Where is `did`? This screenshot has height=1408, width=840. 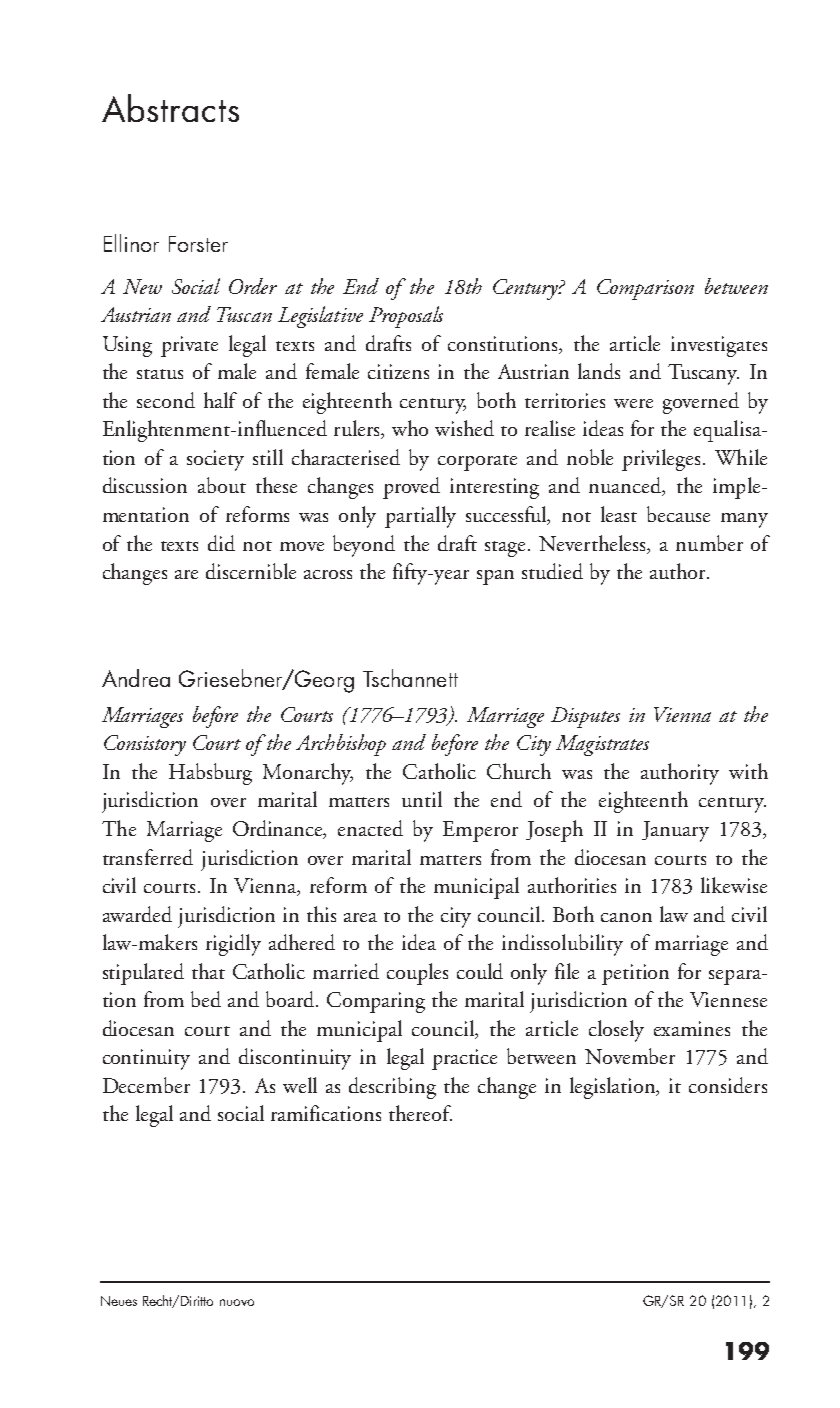
did is located at coordinates (221, 543).
